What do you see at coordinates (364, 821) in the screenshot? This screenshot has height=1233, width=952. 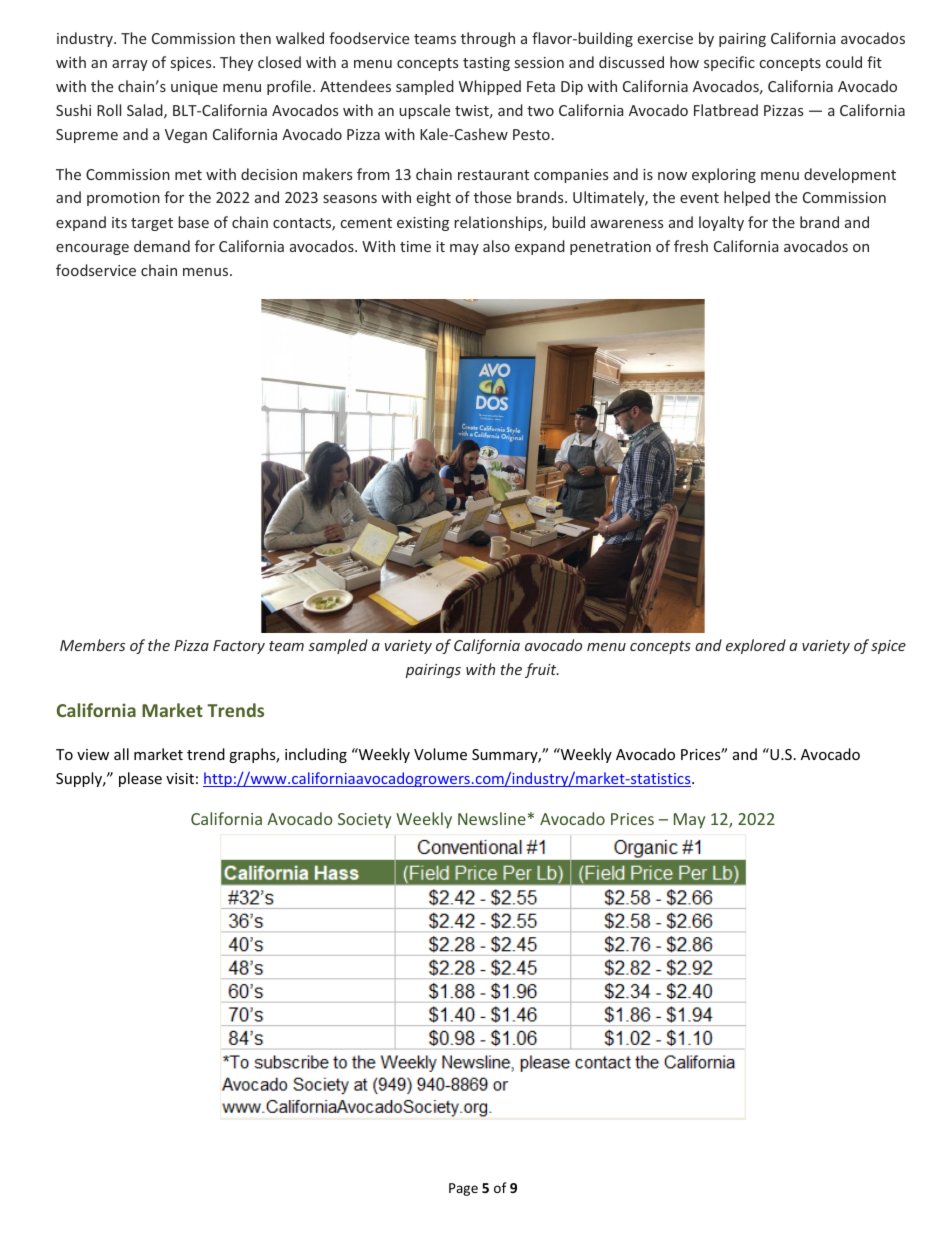 I see `Society` at bounding box center [364, 821].
